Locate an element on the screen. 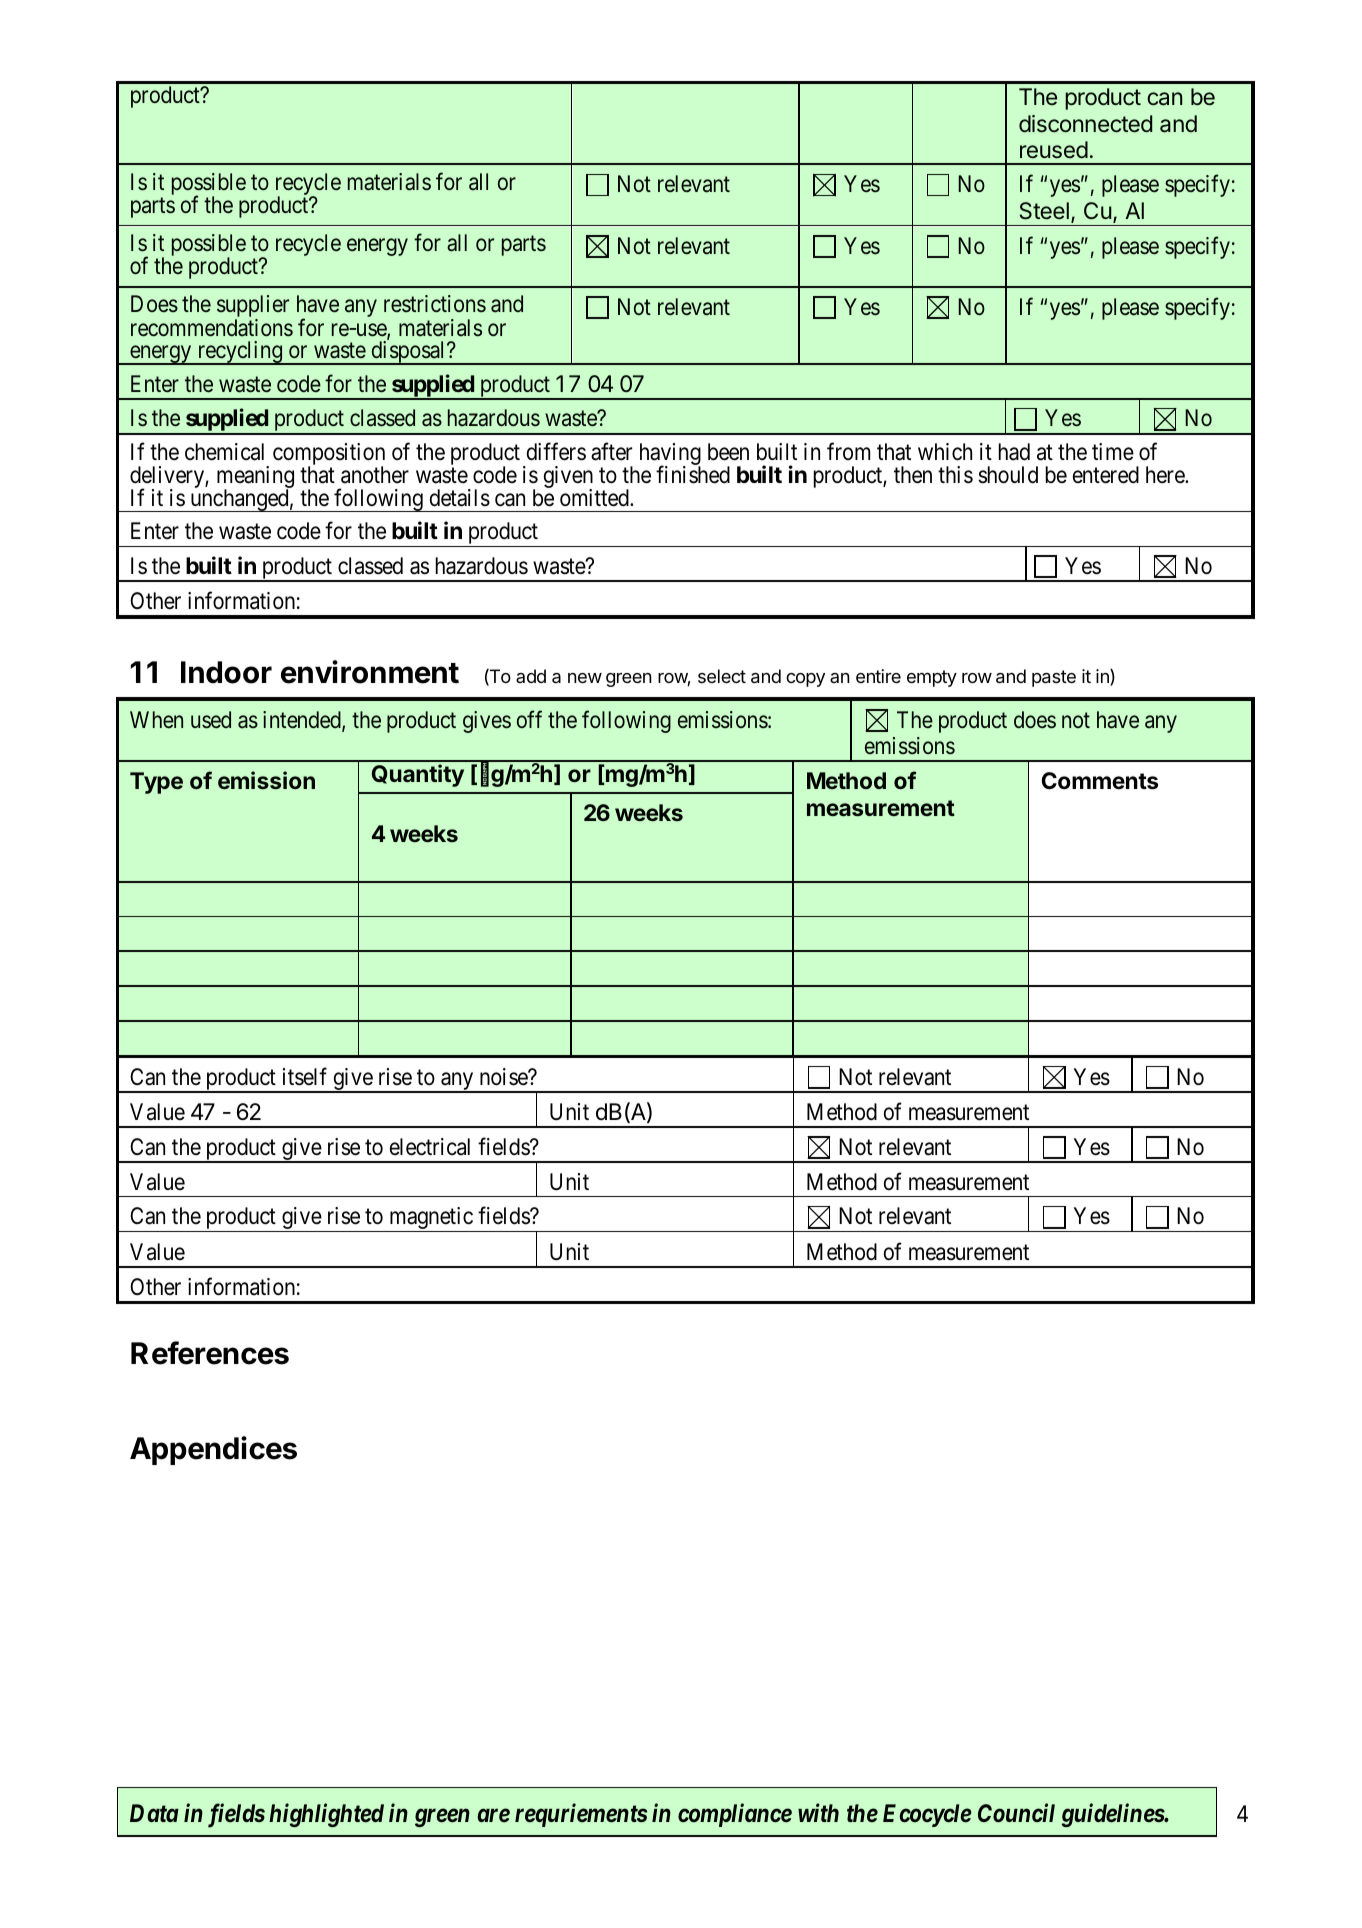 This screenshot has width=1362, height=1928. magnetic is located at coordinates (430, 1219).
